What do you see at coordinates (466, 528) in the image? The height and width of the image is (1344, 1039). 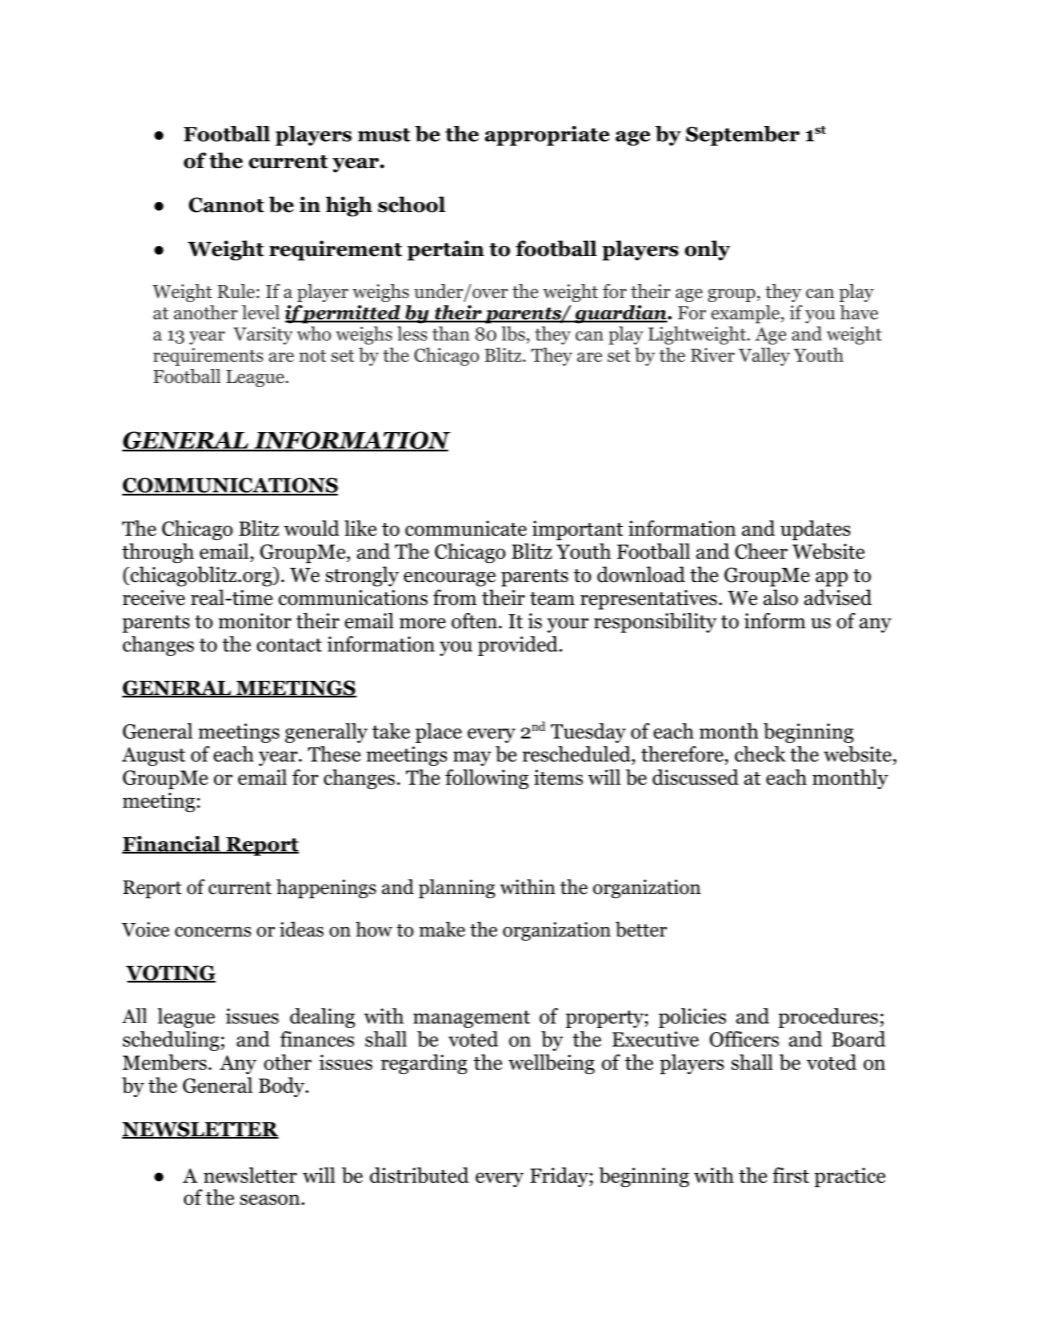 I see `communicate` at bounding box center [466, 528].
